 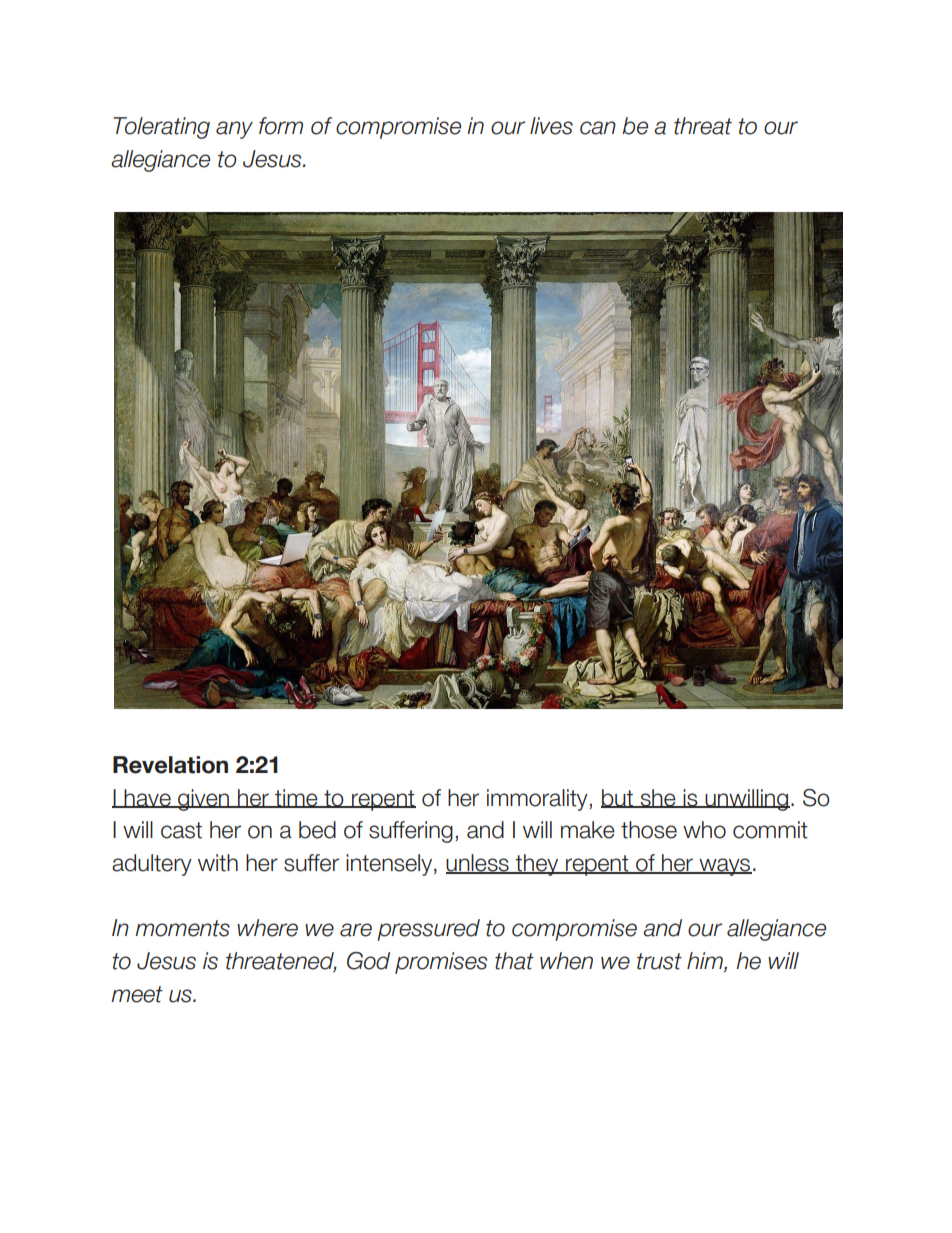 What do you see at coordinates (538, 800) in the document?
I see `immorality` at bounding box center [538, 800].
